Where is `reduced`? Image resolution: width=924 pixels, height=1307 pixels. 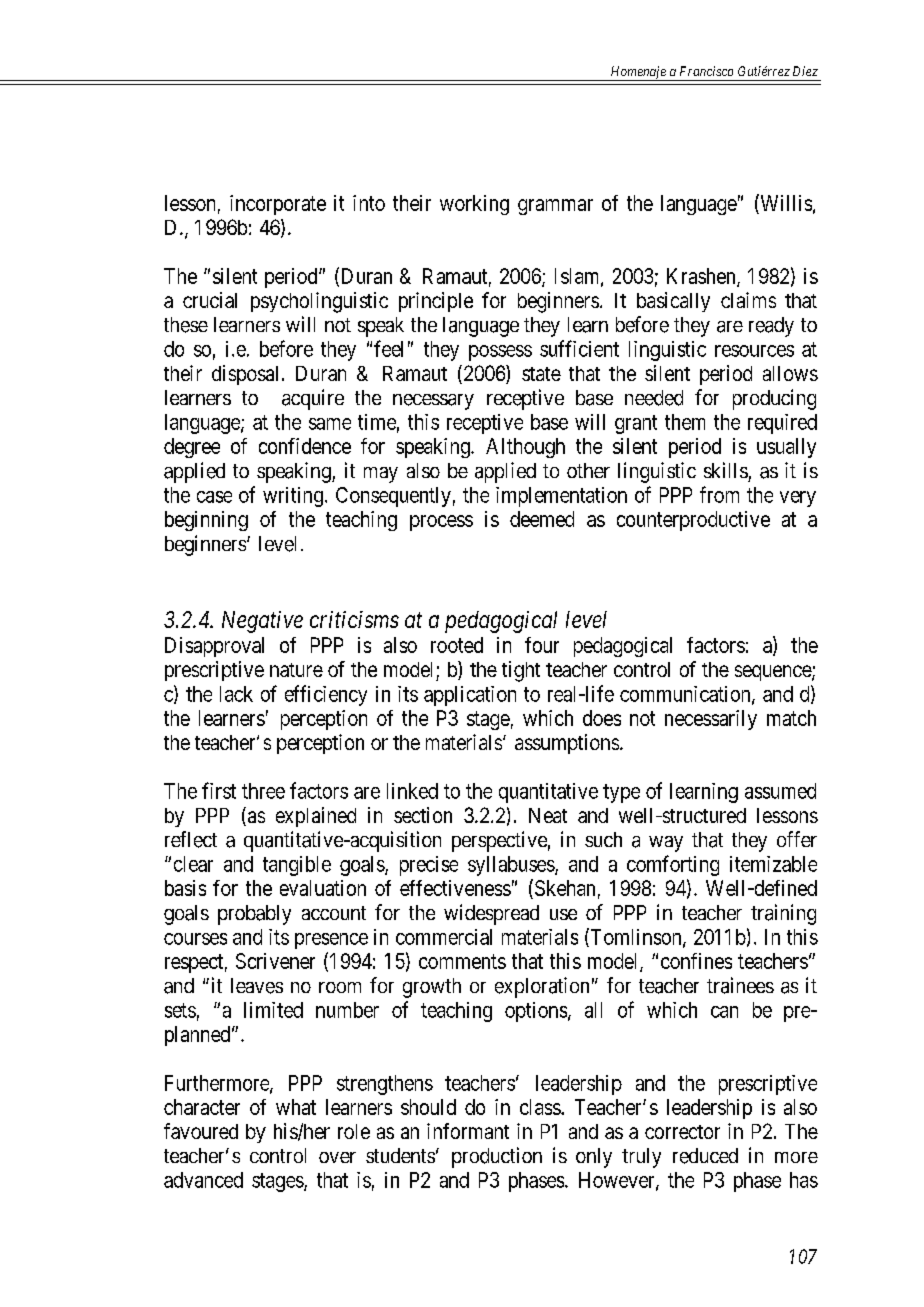
reduced is located at coordinates (705, 1156).
